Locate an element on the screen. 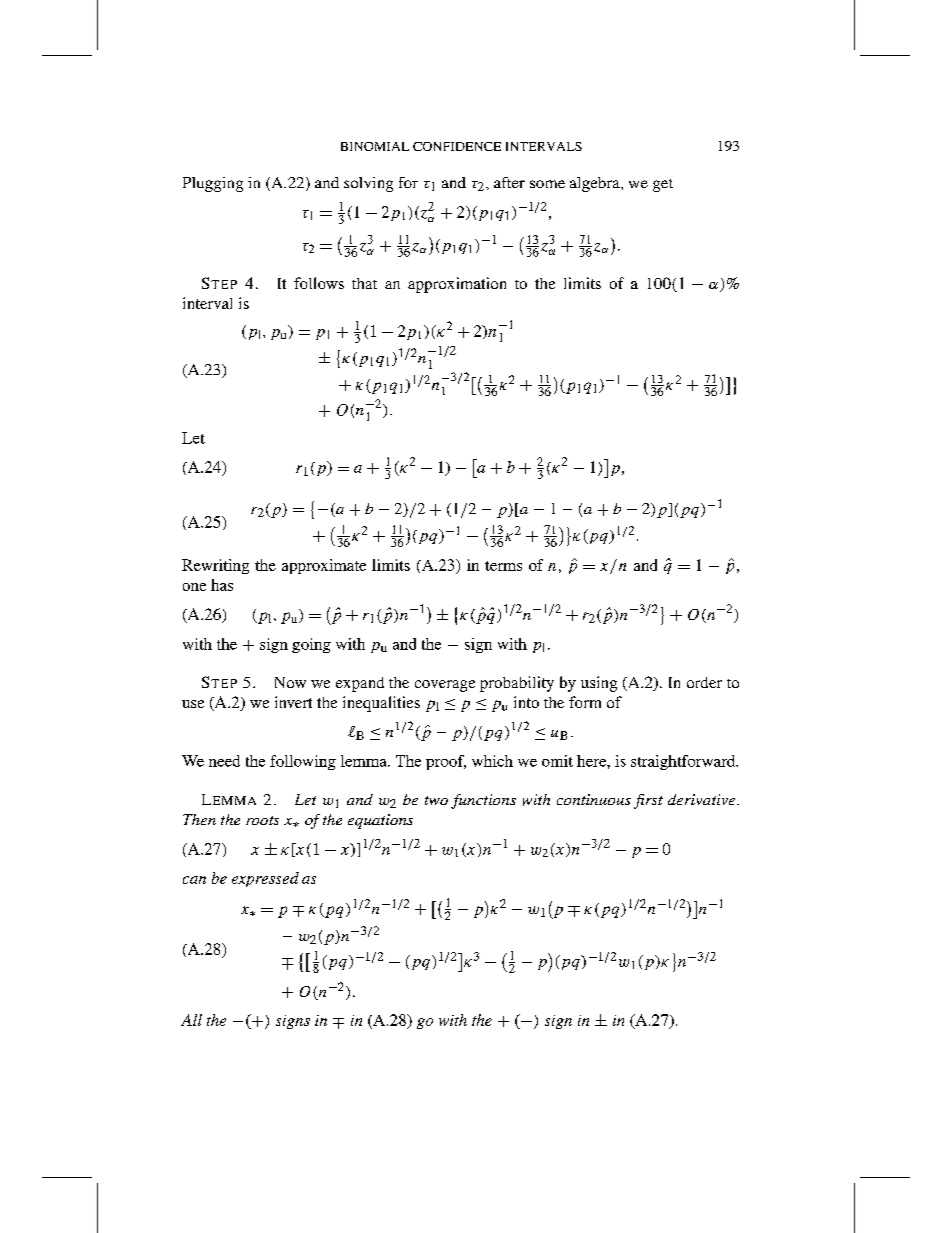  Plugging is located at coordinates (213, 184).
